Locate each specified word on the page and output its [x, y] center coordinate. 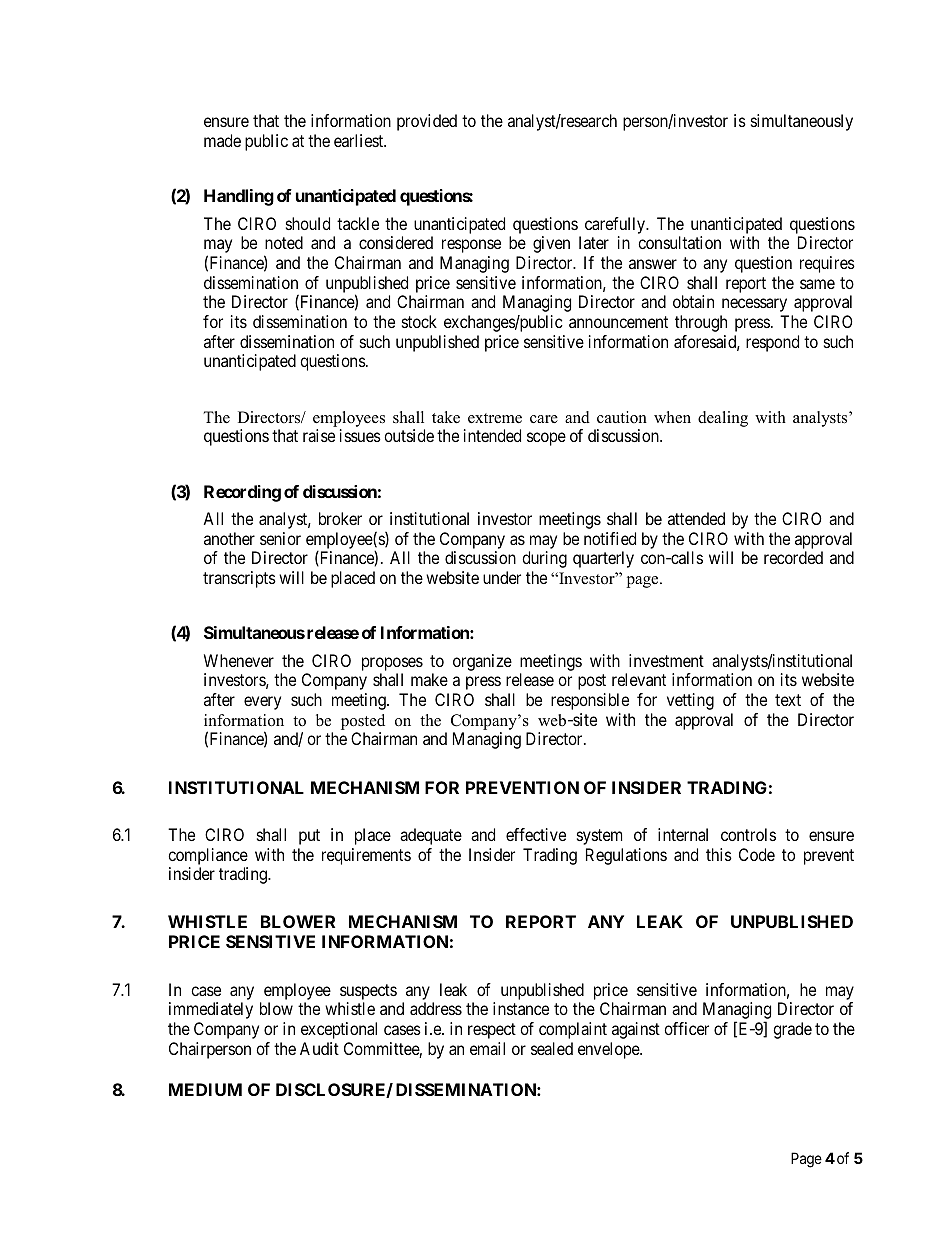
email [487, 1048]
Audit [319, 1048]
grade [792, 1030]
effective [536, 834]
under [502, 577]
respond [772, 343]
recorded [793, 557]
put [309, 837]
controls [748, 834]
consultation [679, 242]
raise [319, 435]
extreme [495, 418]
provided [427, 122]
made [222, 140]
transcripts [239, 579]
